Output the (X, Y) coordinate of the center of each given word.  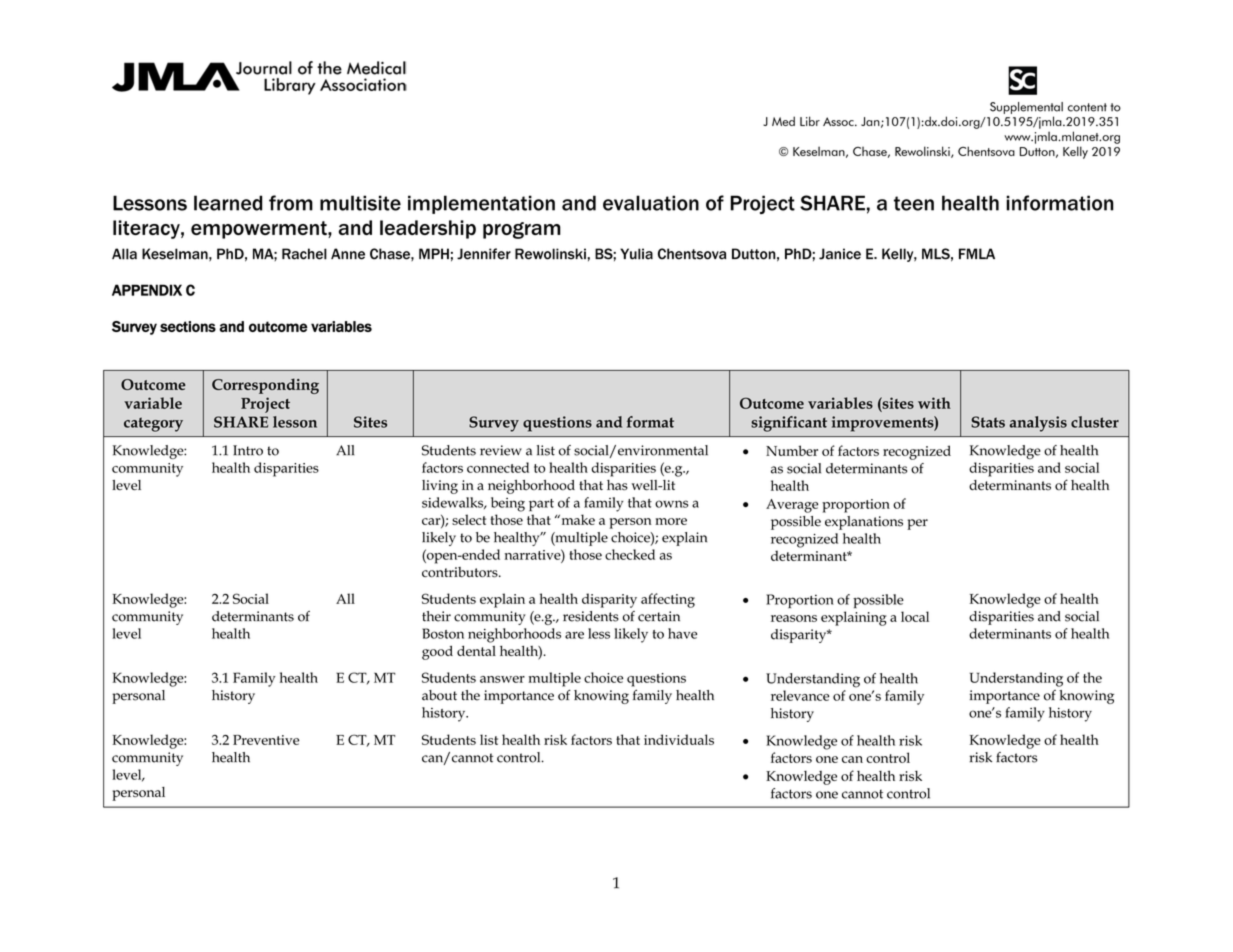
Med (783, 121)
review (501, 450)
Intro (248, 450)
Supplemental (1026, 108)
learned (228, 203)
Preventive (266, 740)
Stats (988, 422)
